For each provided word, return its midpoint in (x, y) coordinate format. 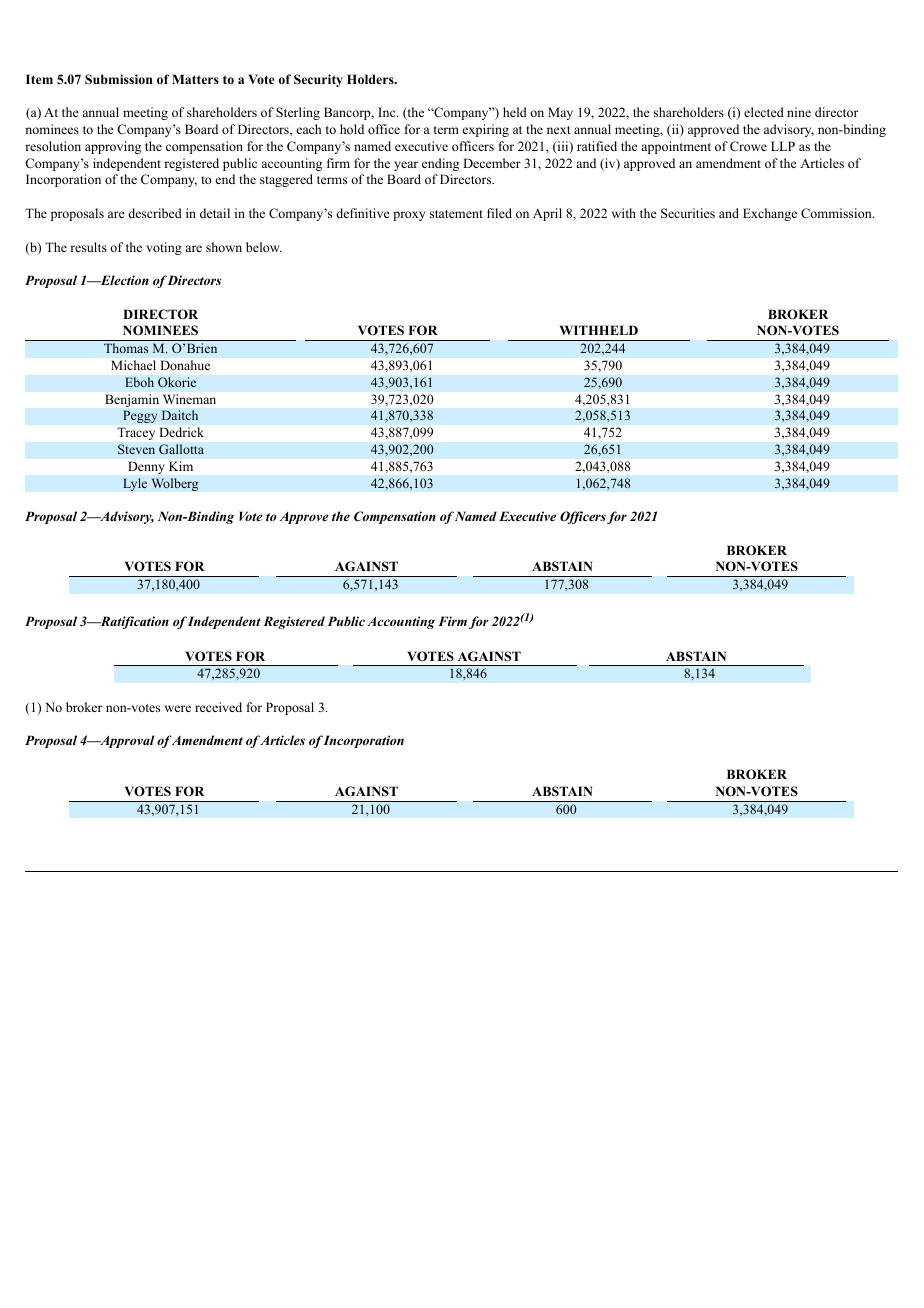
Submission (119, 79)
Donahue (185, 365)
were (178, 708)
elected (764, 112)
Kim (181, 466)
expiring (486, 130)
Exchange (770, 214)
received (218, 707)
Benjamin (132, 400)
